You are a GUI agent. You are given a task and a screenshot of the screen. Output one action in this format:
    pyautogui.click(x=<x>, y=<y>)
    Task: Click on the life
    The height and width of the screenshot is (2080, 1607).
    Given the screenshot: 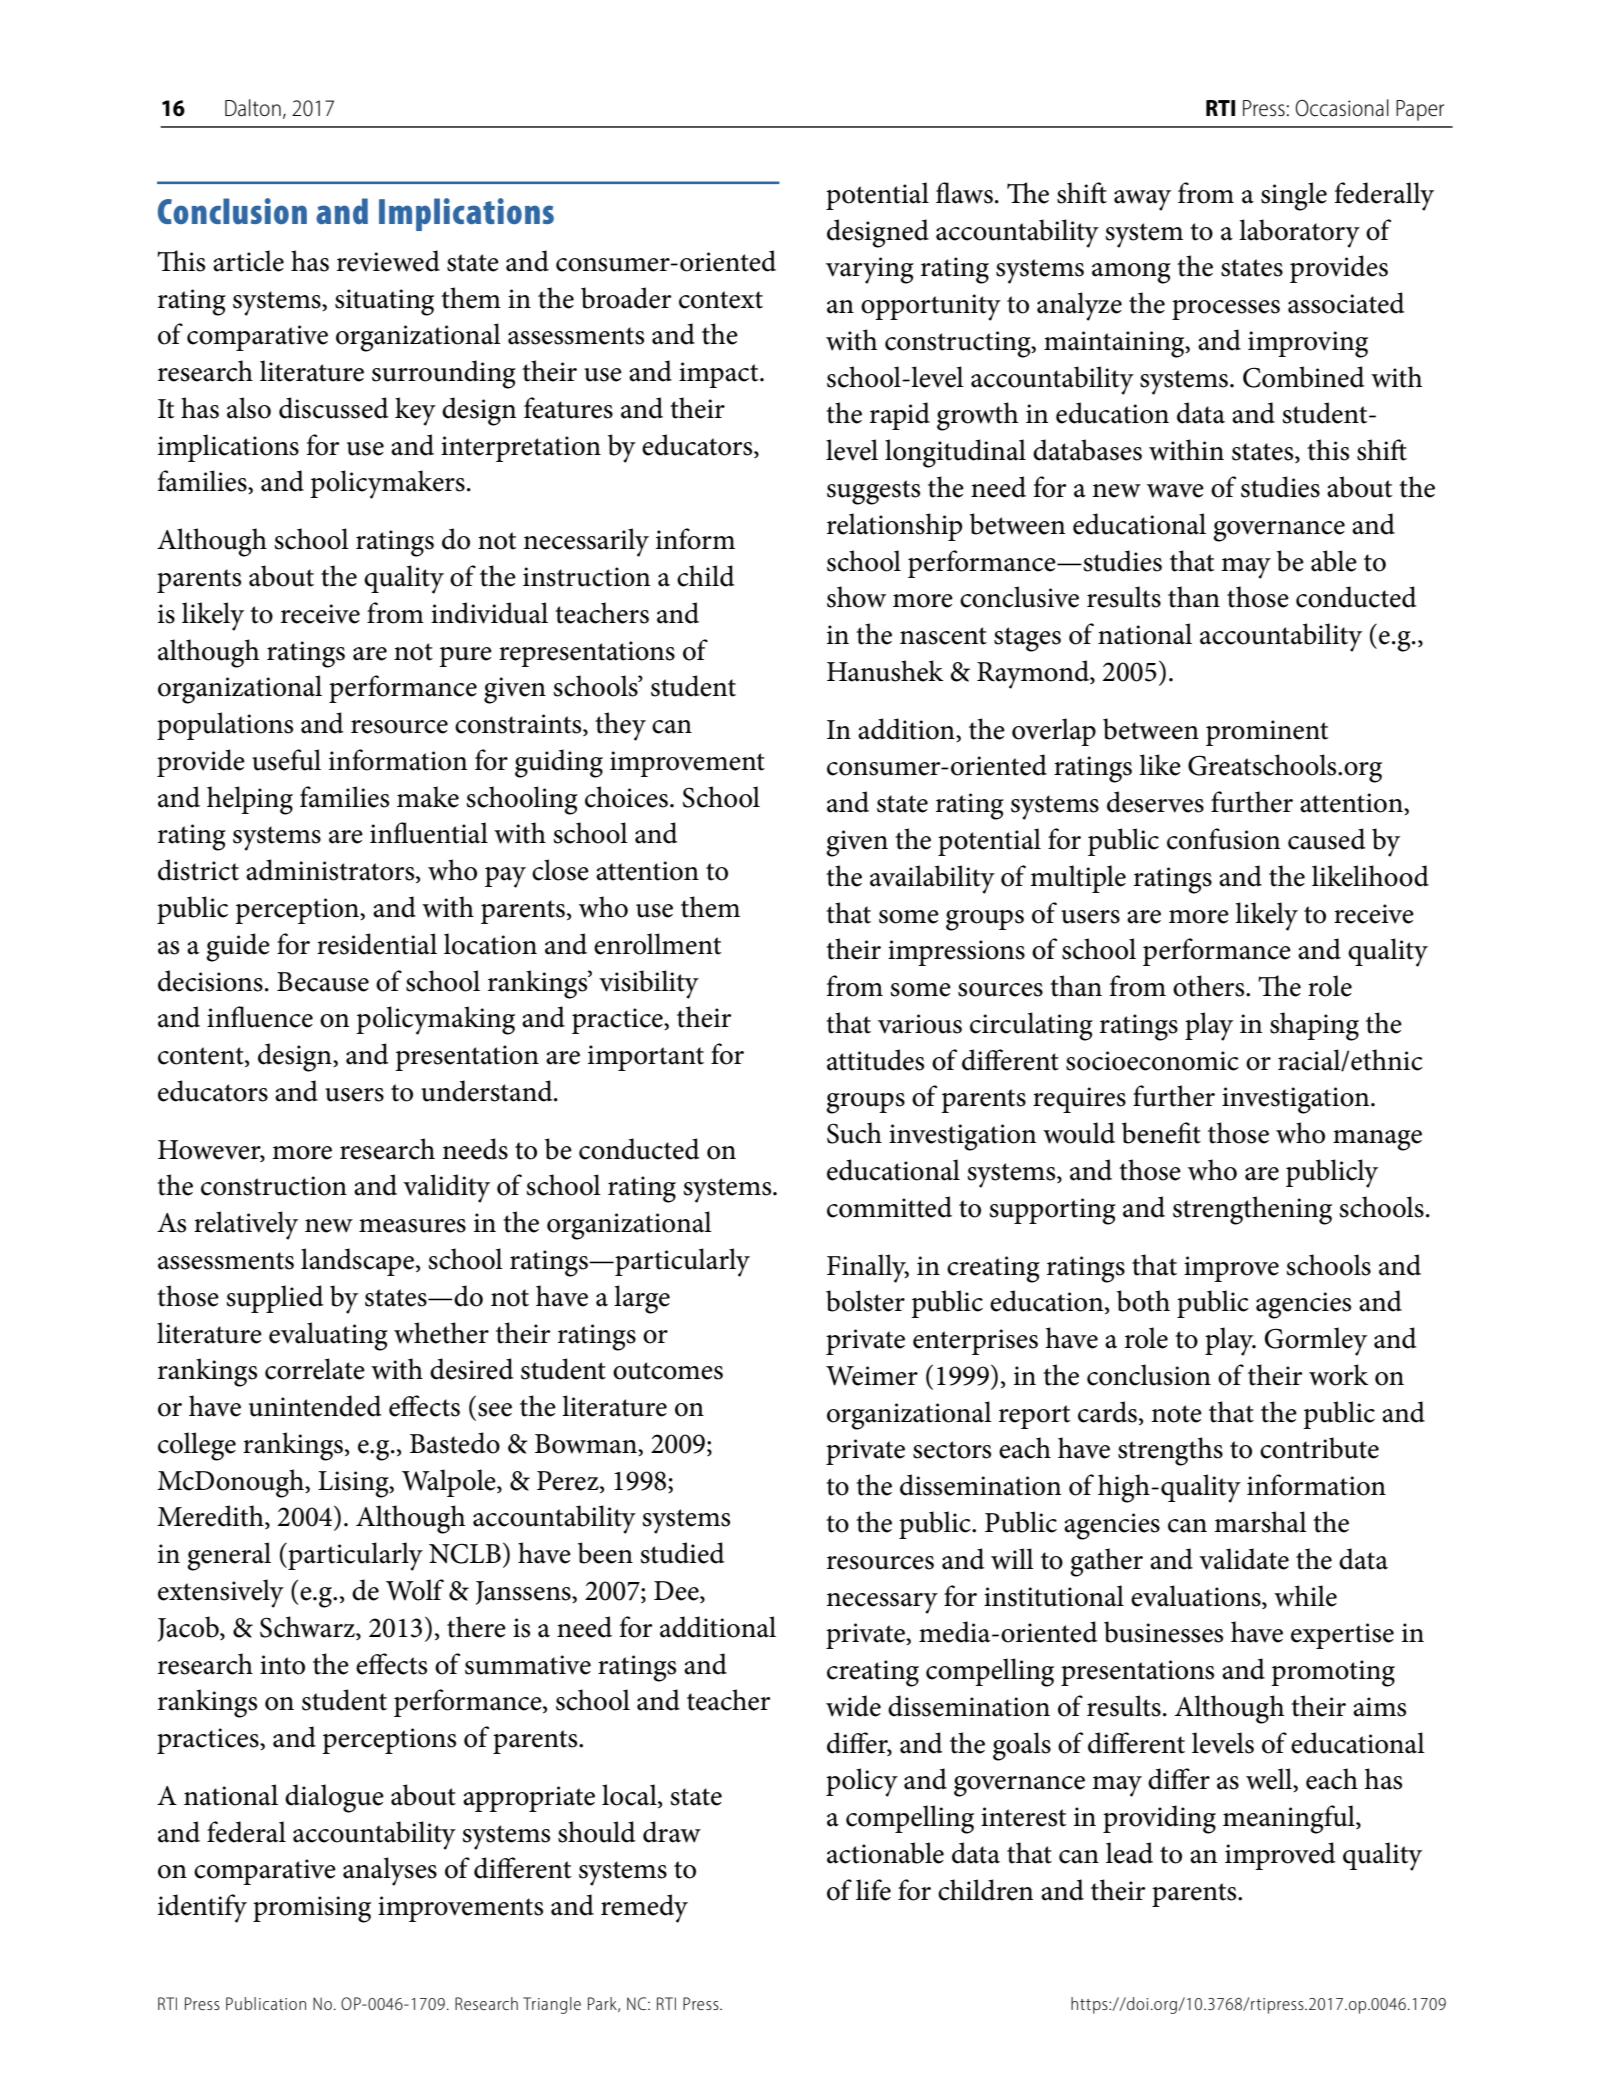 What is the action you would take?
    pyautogui.click(x=873, y=1890)
